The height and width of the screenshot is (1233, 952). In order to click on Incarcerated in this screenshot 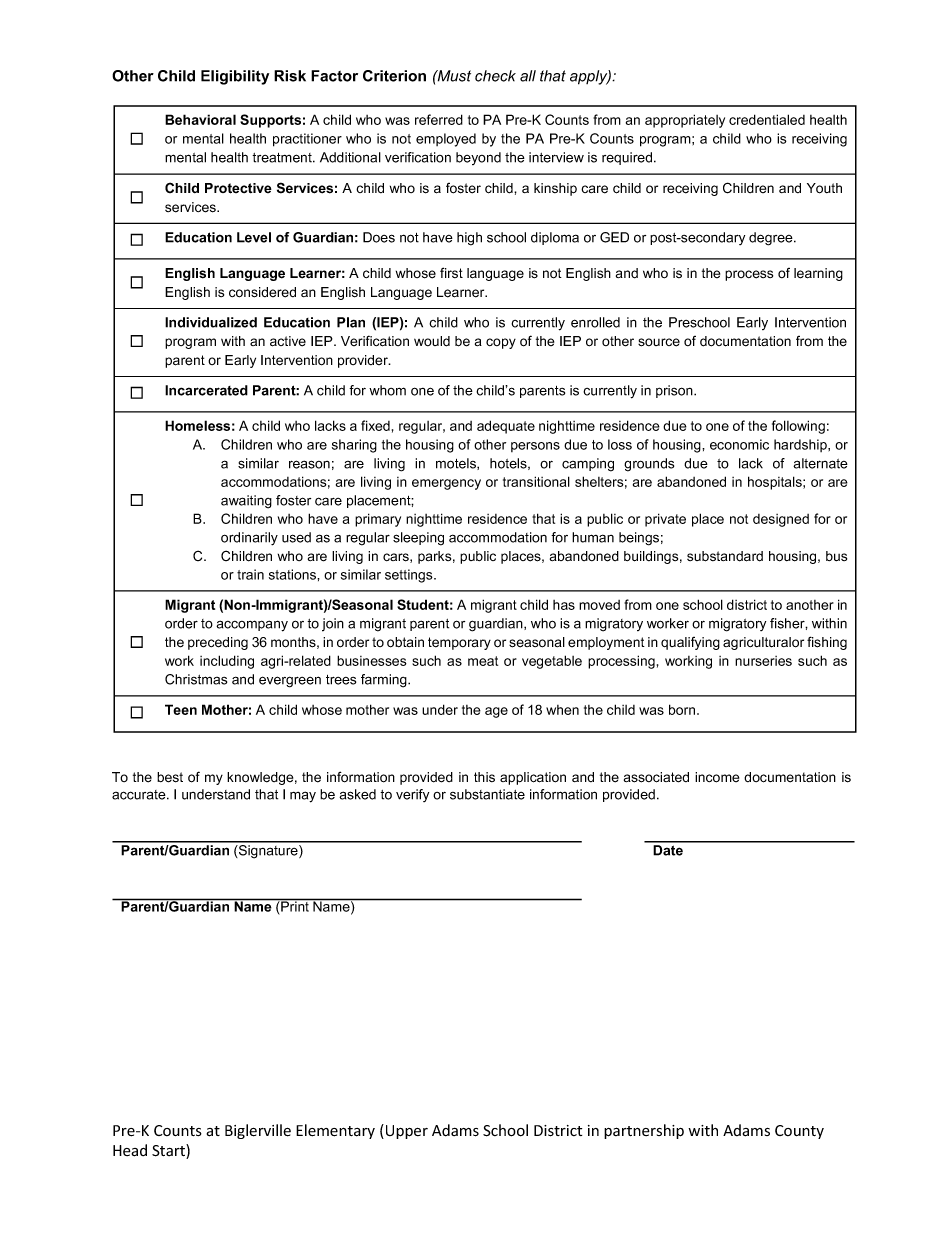, I will do `click(206, 390)`.
